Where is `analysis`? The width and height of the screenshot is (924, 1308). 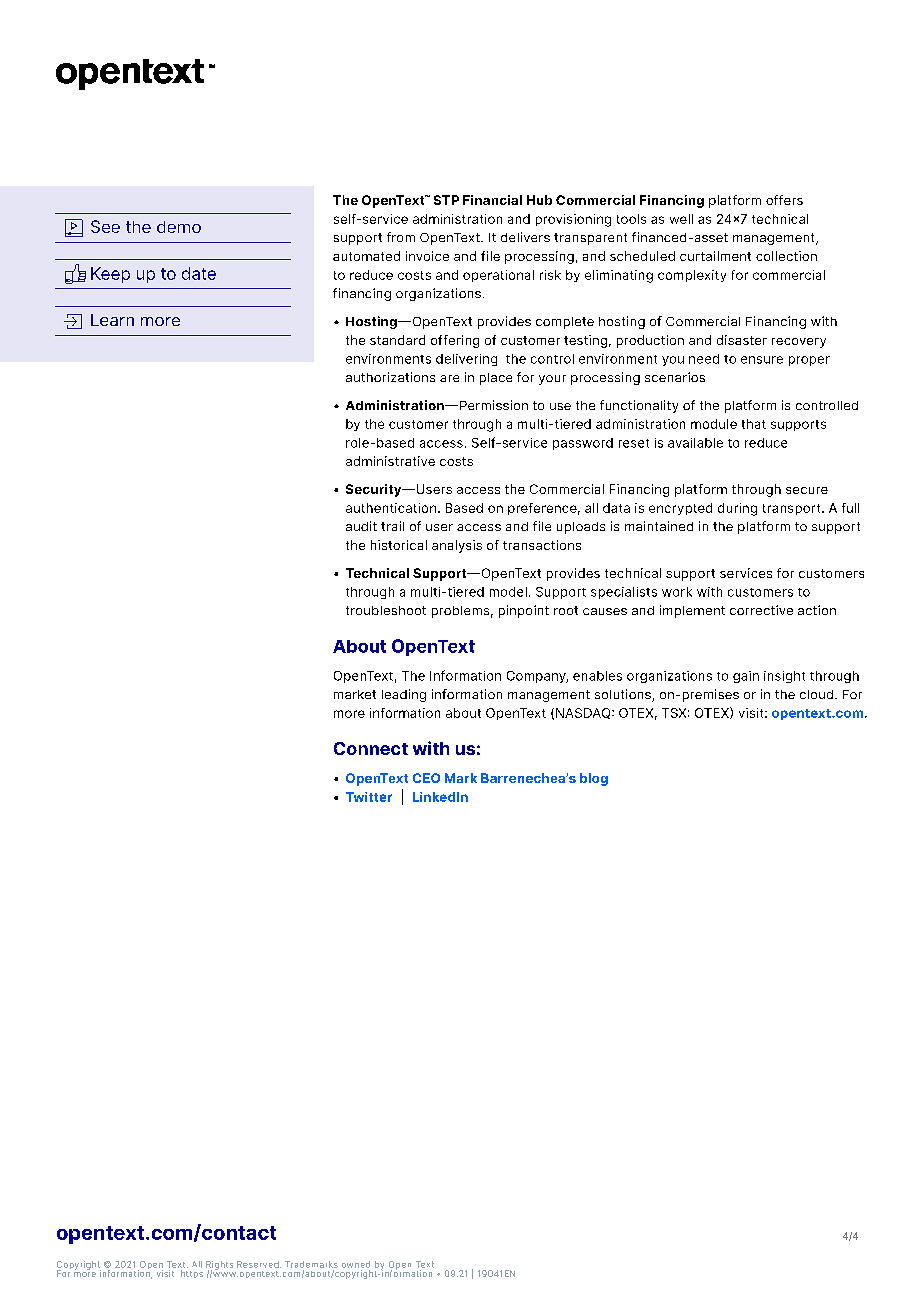 analysis is located at coordinates (457, 546).
